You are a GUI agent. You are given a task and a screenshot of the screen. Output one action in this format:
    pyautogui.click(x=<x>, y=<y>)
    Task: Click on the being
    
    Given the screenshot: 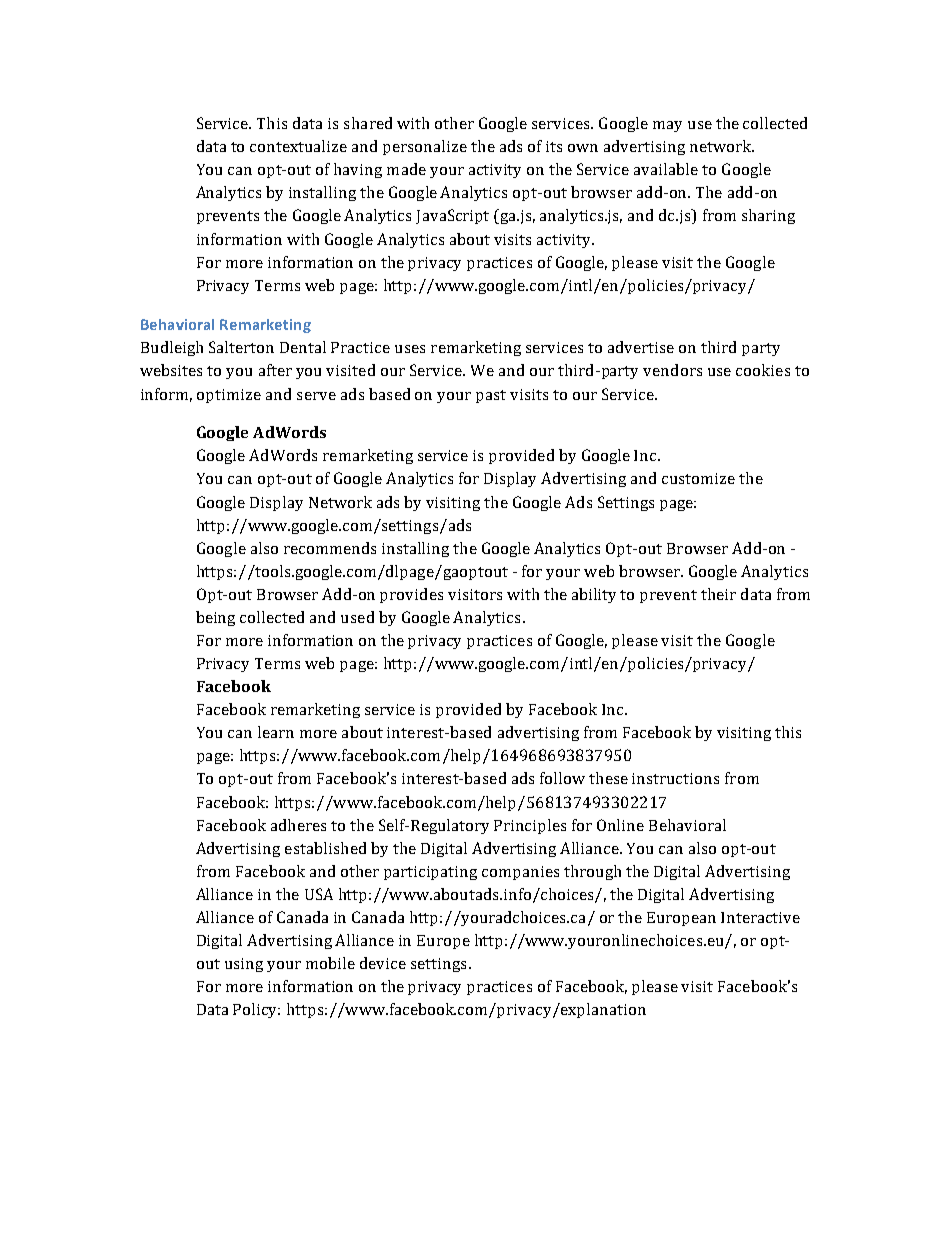 What is the action you would take?
    pyautogui.click(x=215, y=618)
